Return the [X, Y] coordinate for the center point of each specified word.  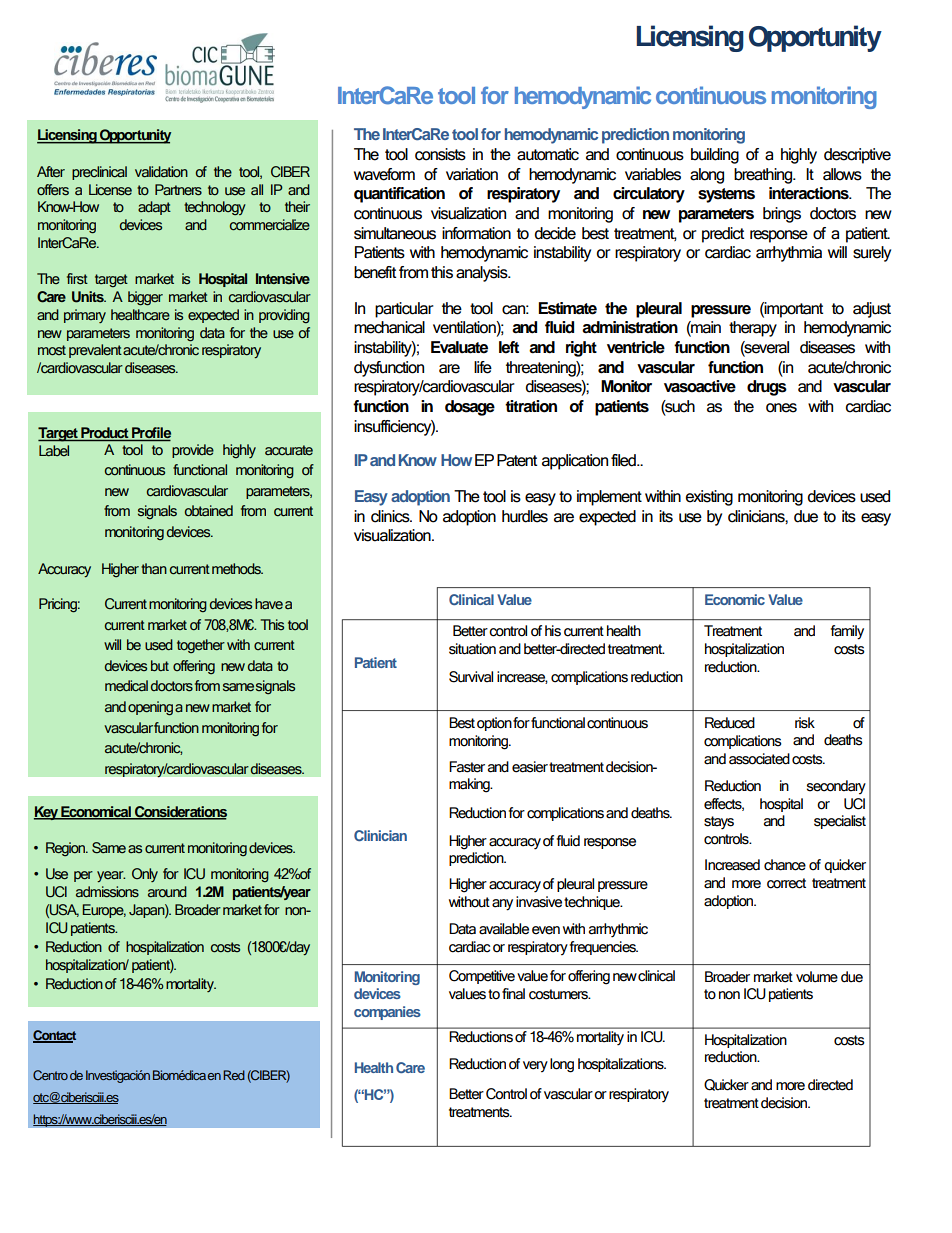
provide [193, 451]
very [535, 1067]
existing [709, 498]
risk [805, 723]
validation [161, 172]
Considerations [180, 812]
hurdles [525, 516]
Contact [54, 1036]
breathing [764, 176]
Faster [467, 767]
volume [817, 977]
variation [472, 174]
